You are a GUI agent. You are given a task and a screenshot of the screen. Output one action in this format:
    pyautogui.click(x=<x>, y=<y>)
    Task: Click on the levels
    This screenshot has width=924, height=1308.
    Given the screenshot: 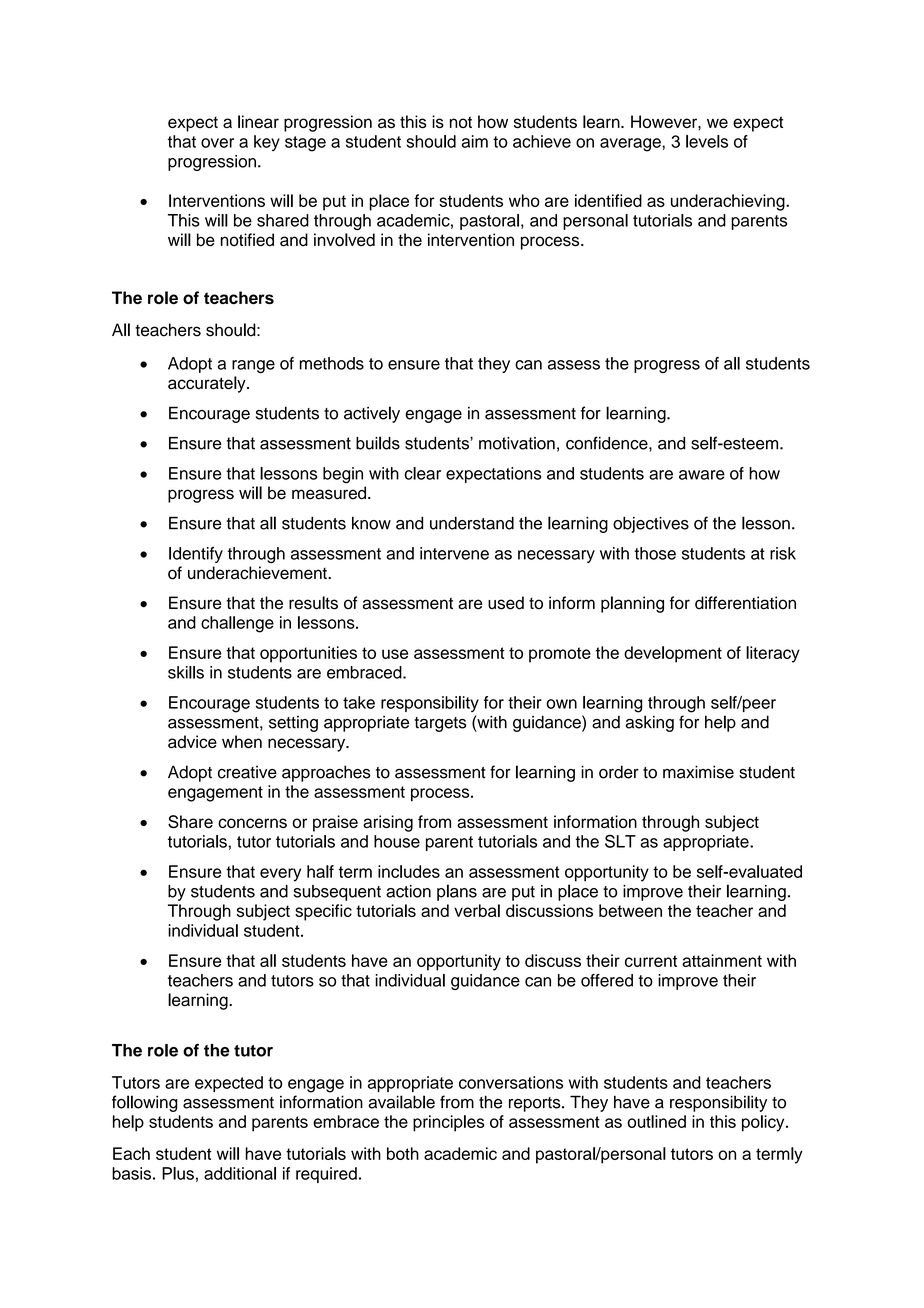 What is the action you would take?
    pyautogui.click(x=707, y=141)
